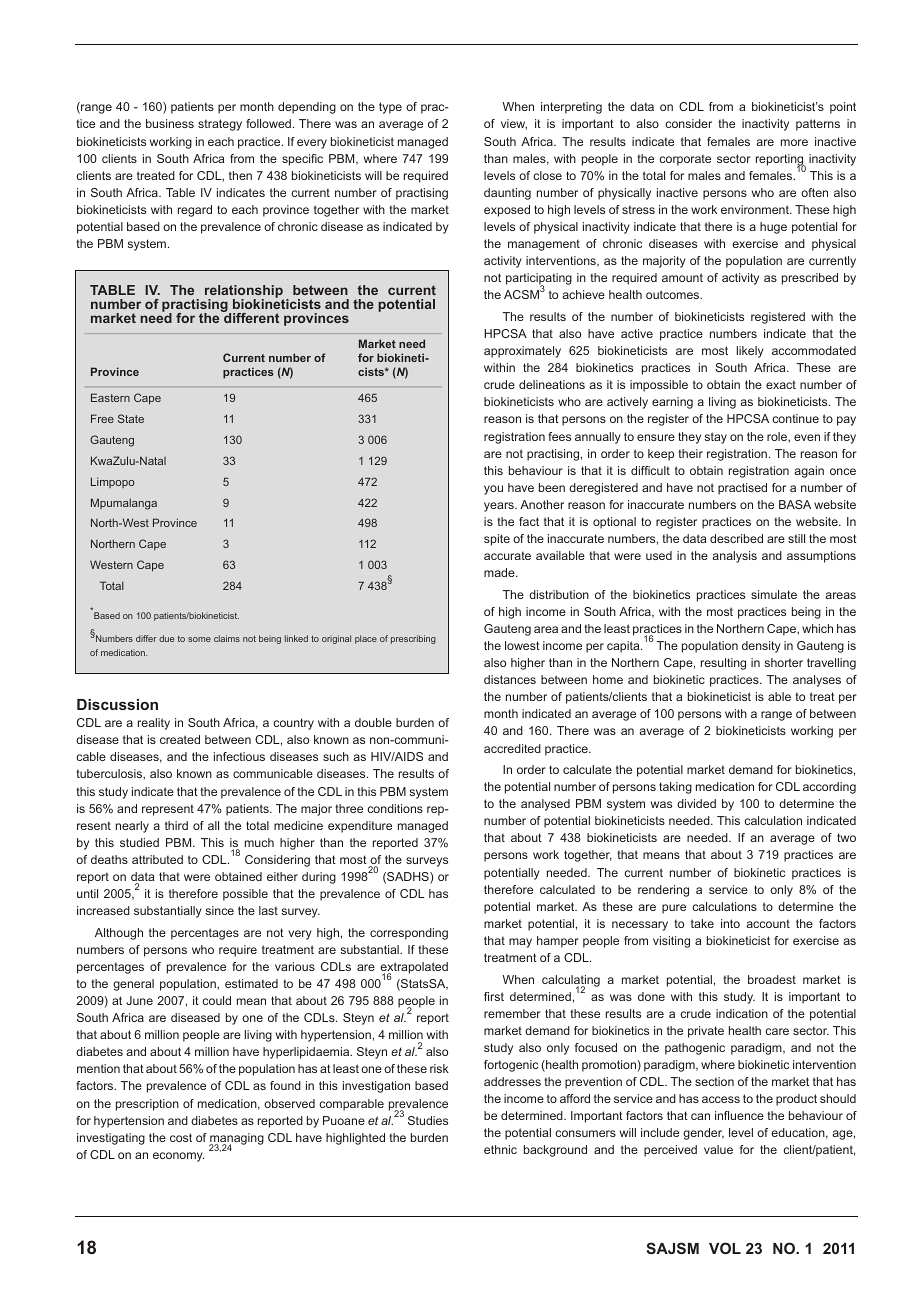  I want to click on view, so click(514, 124).
